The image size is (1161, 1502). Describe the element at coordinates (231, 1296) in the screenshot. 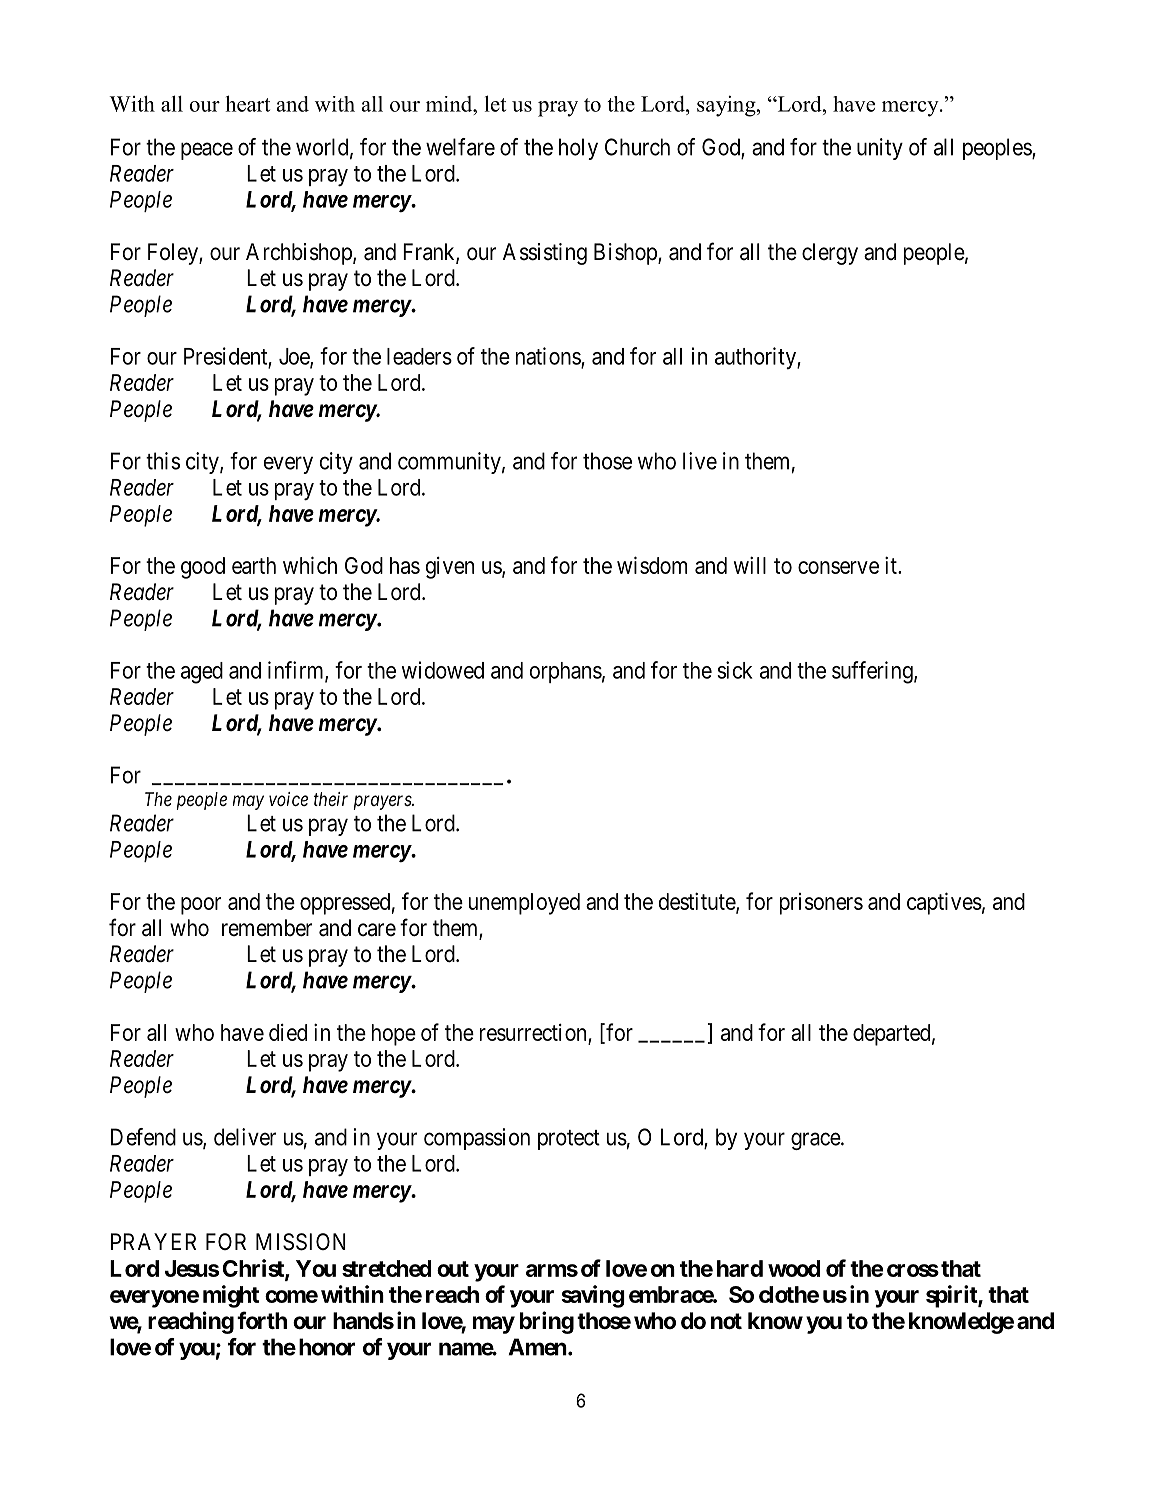

I see `might` at that location.
